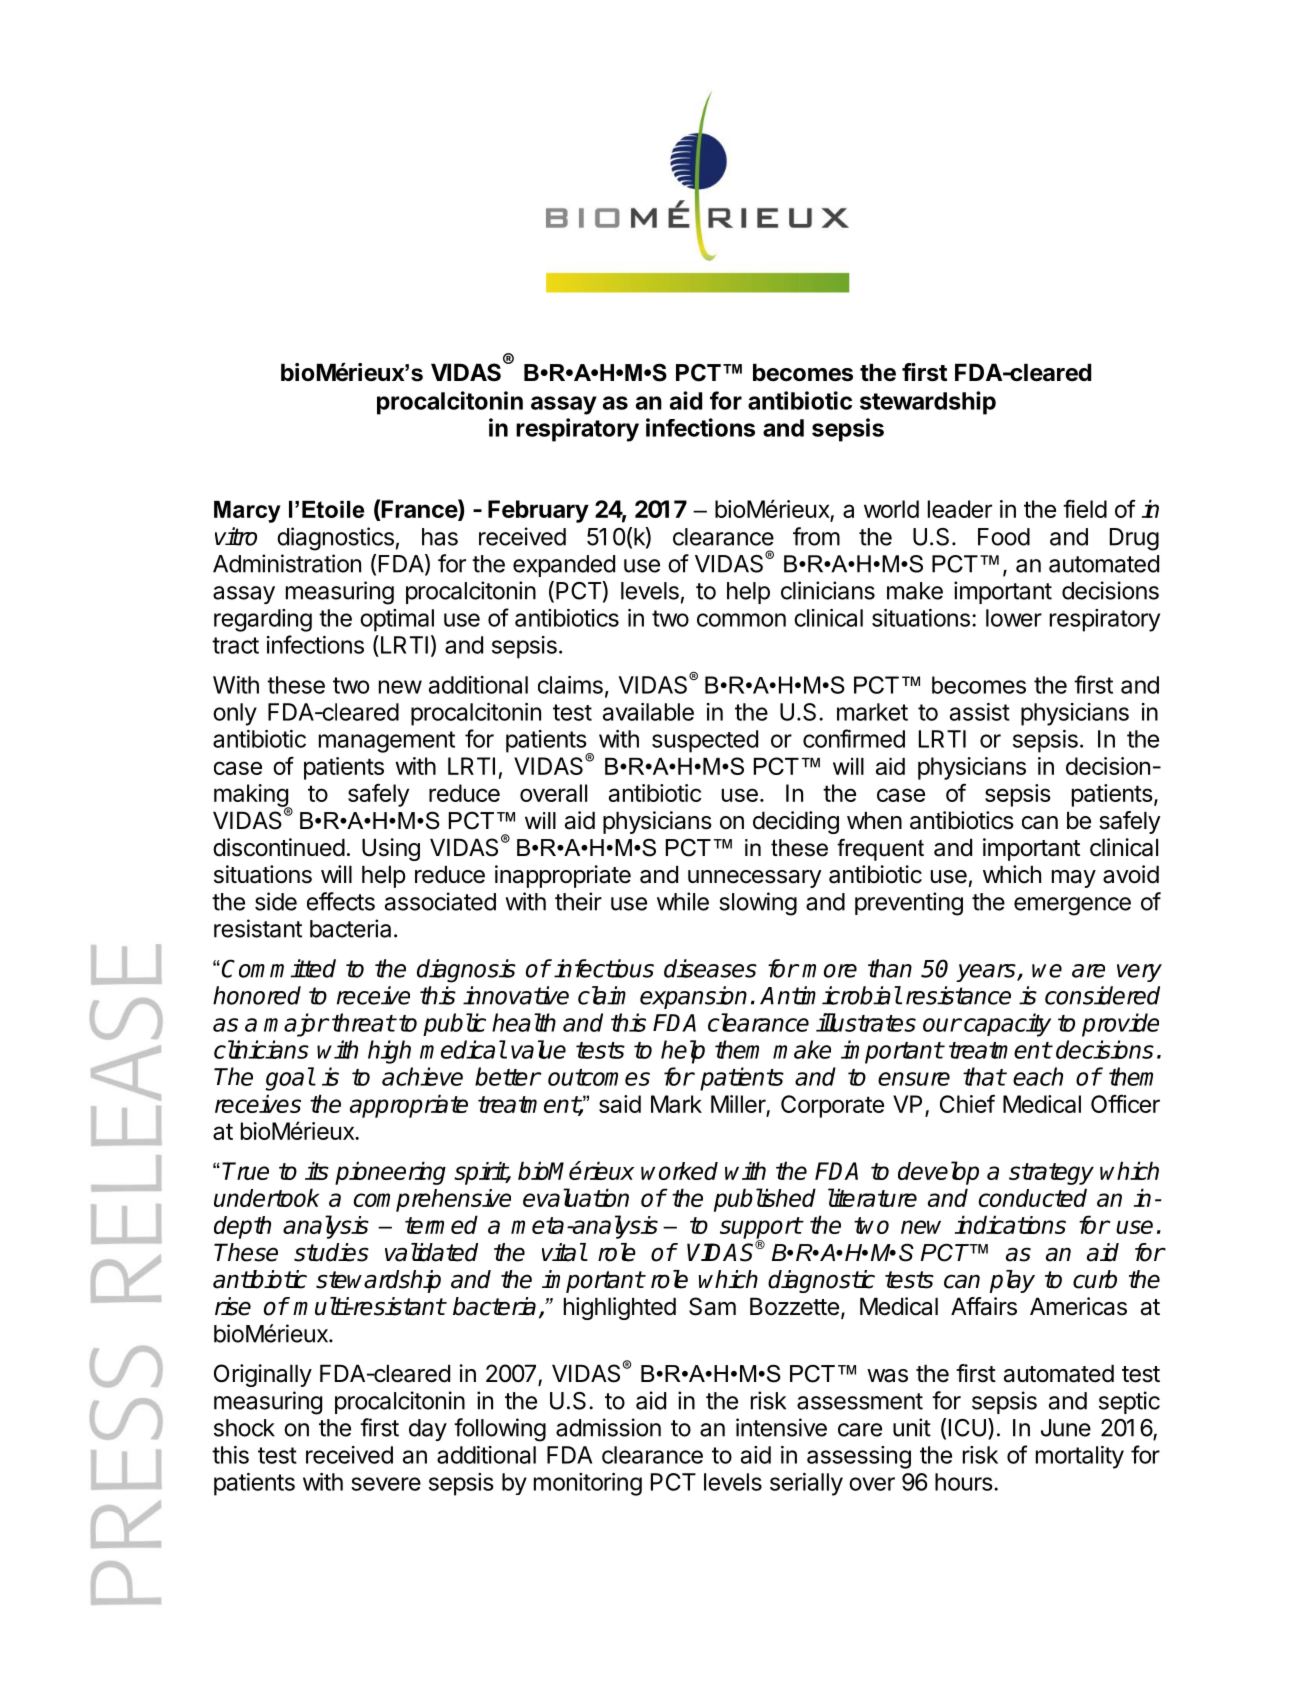 This screenshot has width=1311, height=1696. What do you see at coordinates (1010, 1224) in the screenshot?
I see `indications` at bounding box center [1010, 1224].
